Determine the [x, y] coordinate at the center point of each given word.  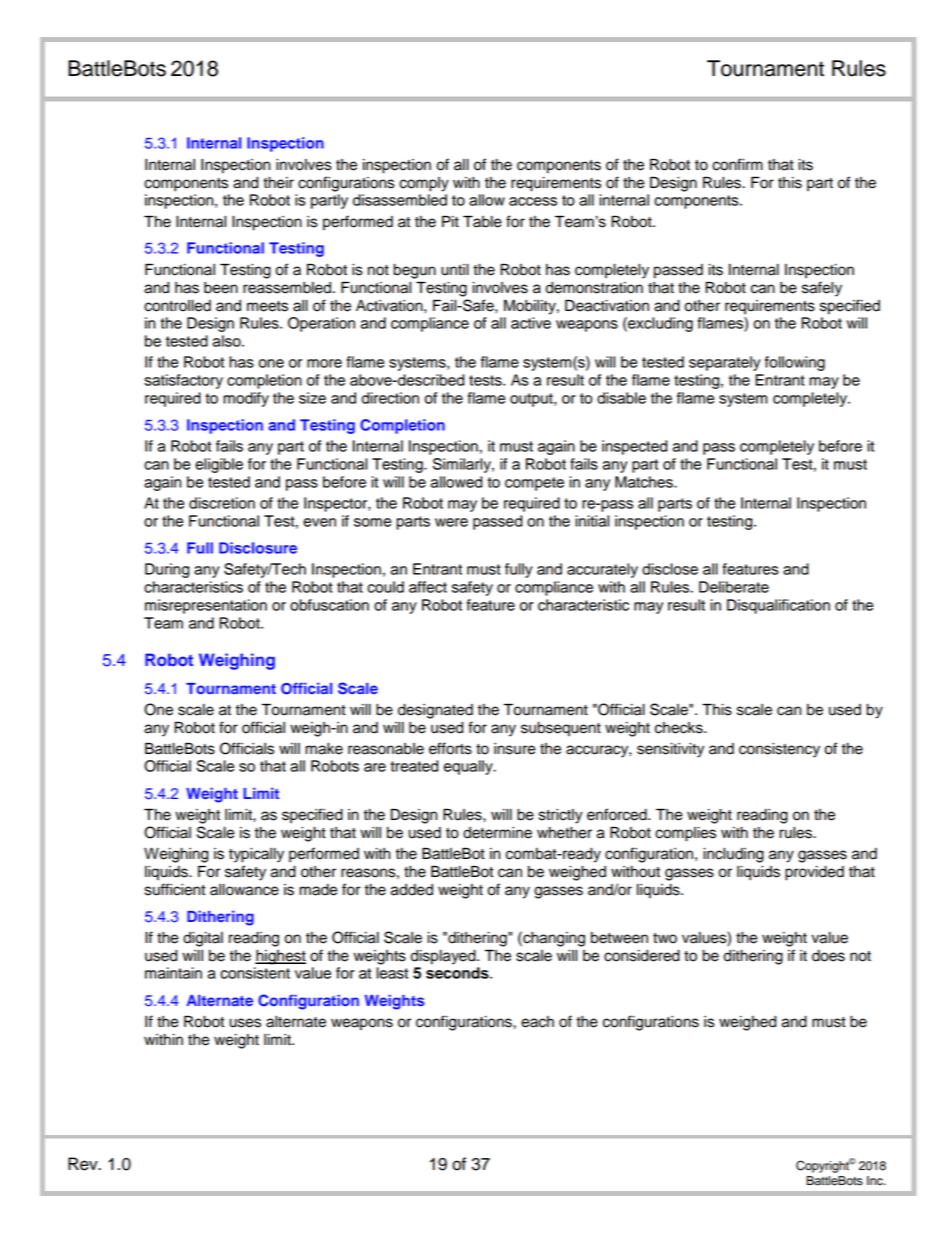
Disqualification [778, 606]
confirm [737, 164]
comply [424, 184]
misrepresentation [206, 606]
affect [428, 587]
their [278, 183]
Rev [84, 1164]
